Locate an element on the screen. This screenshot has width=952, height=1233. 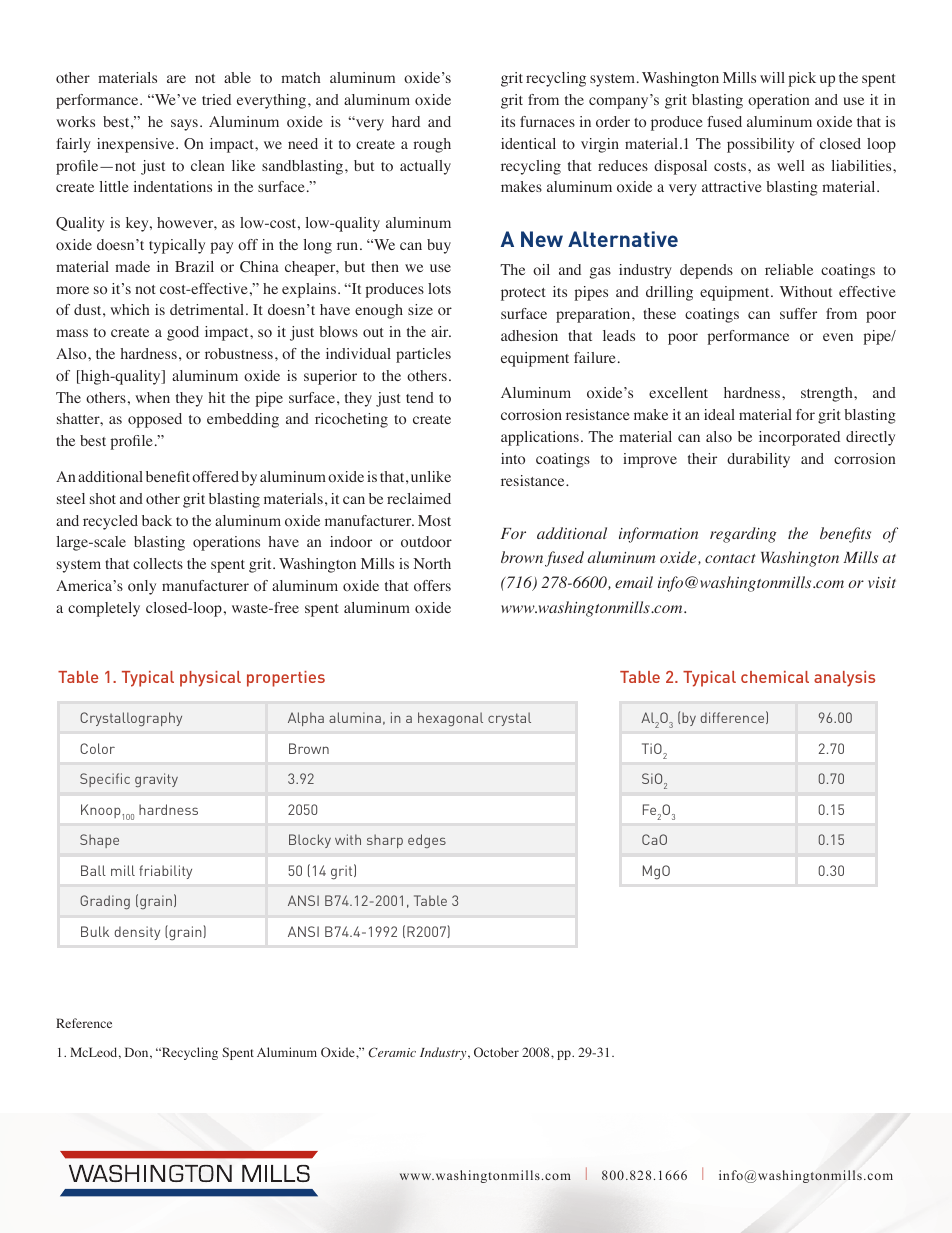
says is located at coordinates (184, 125).
